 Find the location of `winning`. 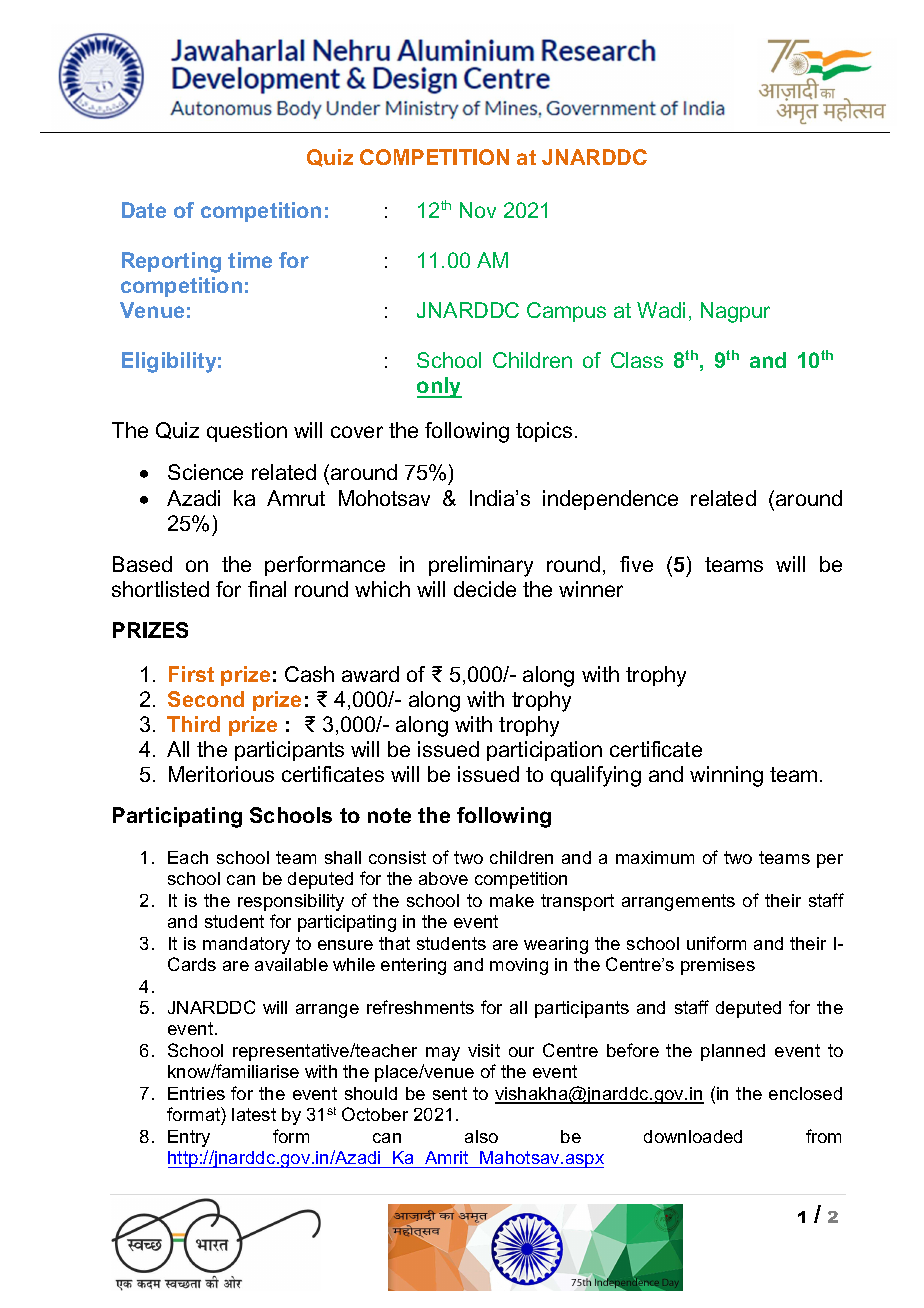

winning is located at coordinates (726, 776).
